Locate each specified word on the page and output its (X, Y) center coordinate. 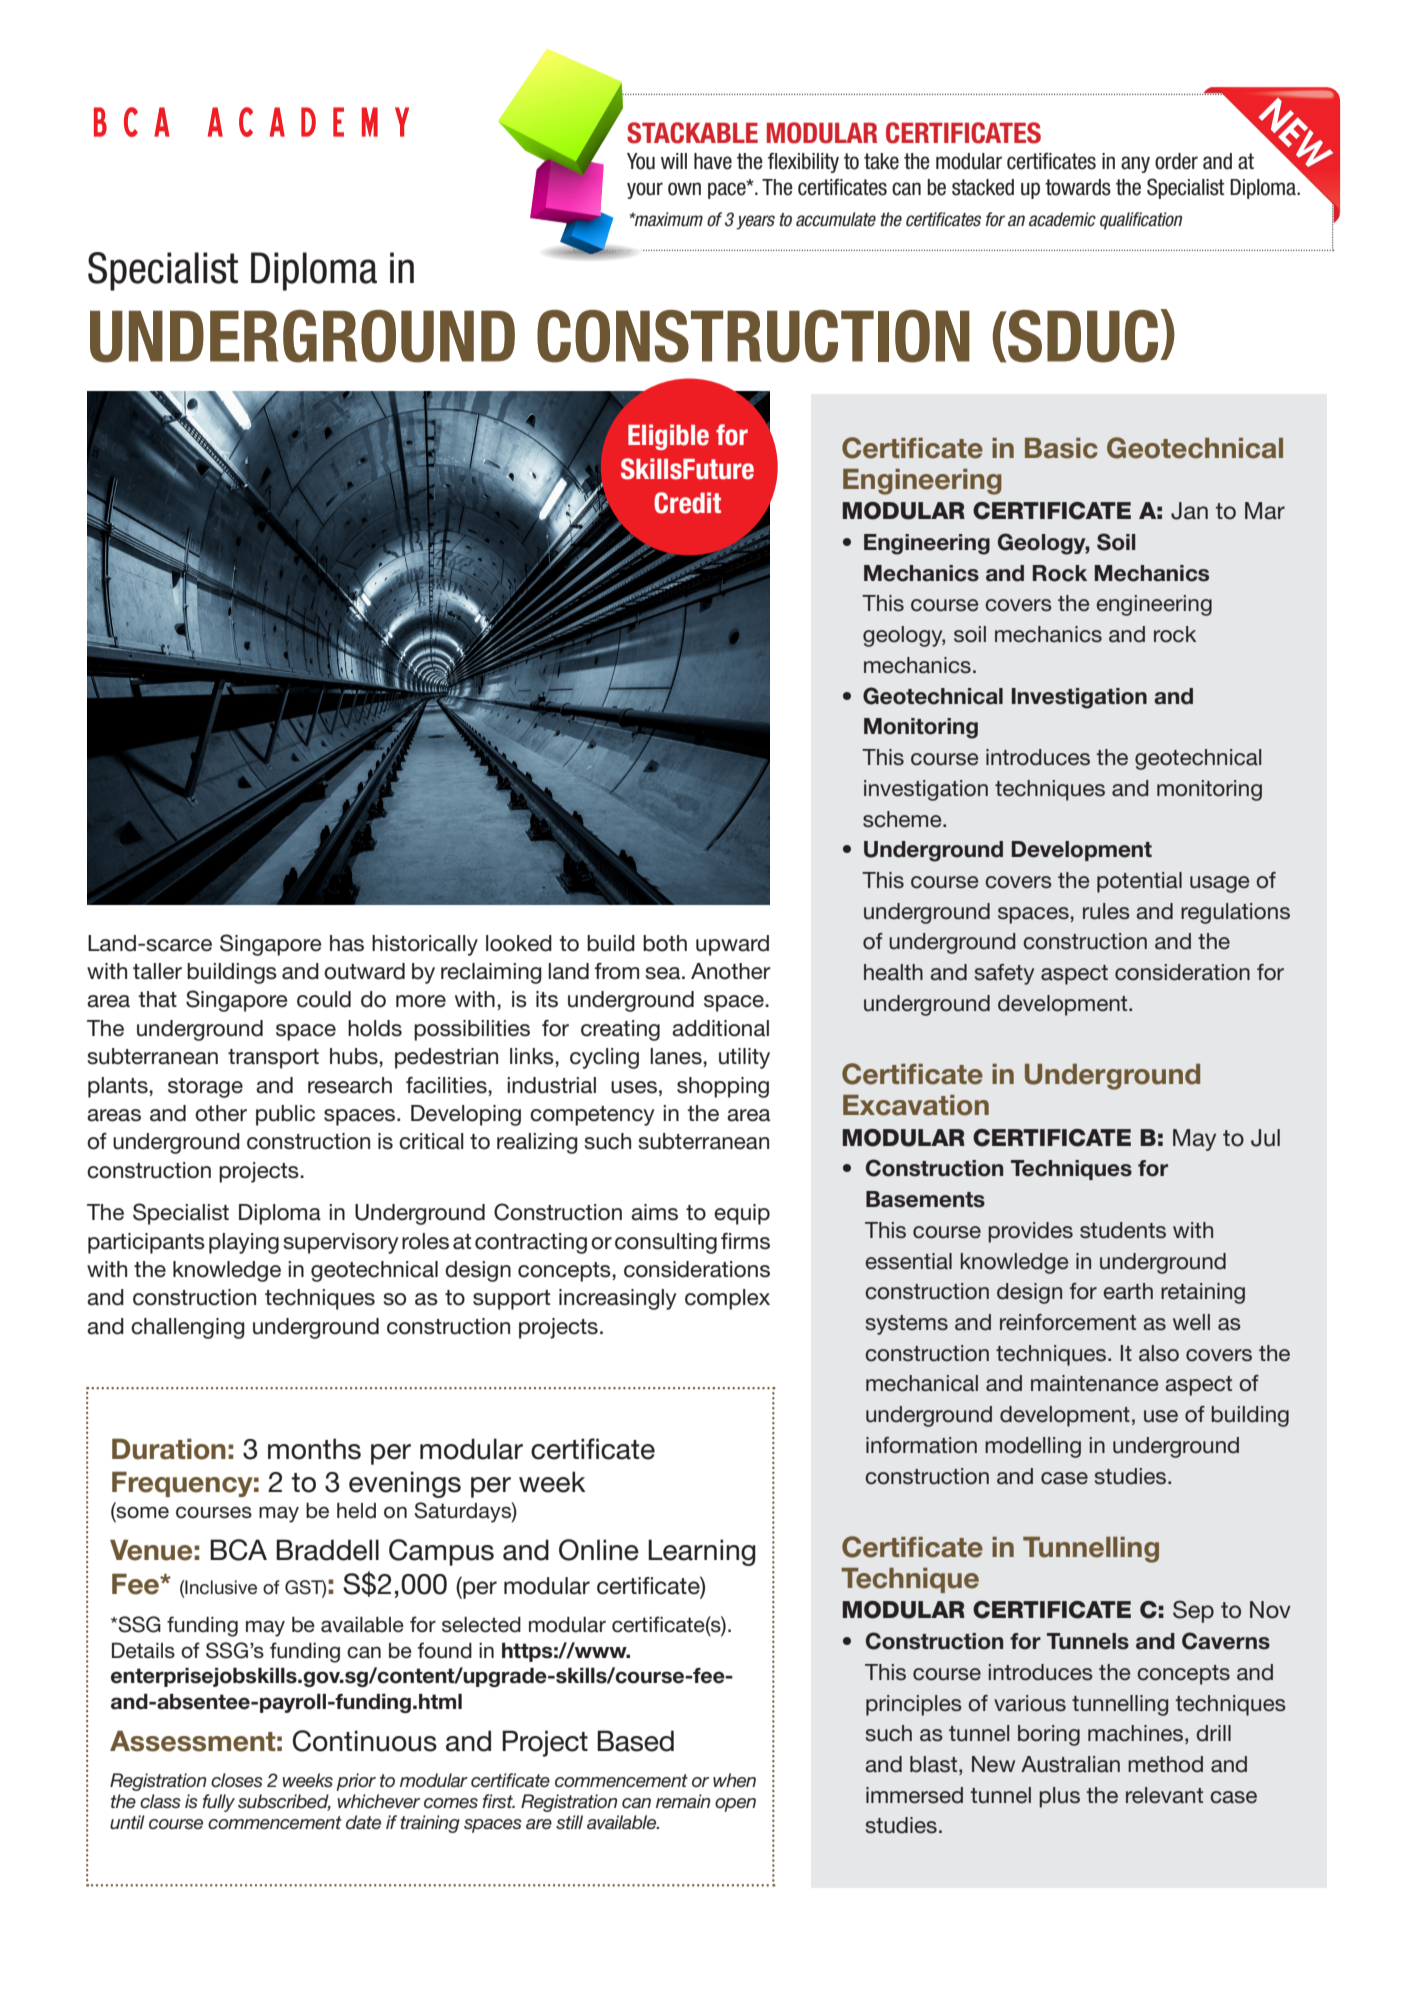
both (665, 943)
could (324, 999)
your (645, 190)
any (1135, 164)
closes (237, 1780)
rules (1106, 911)
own (684, 189)
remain (683, 1801)
